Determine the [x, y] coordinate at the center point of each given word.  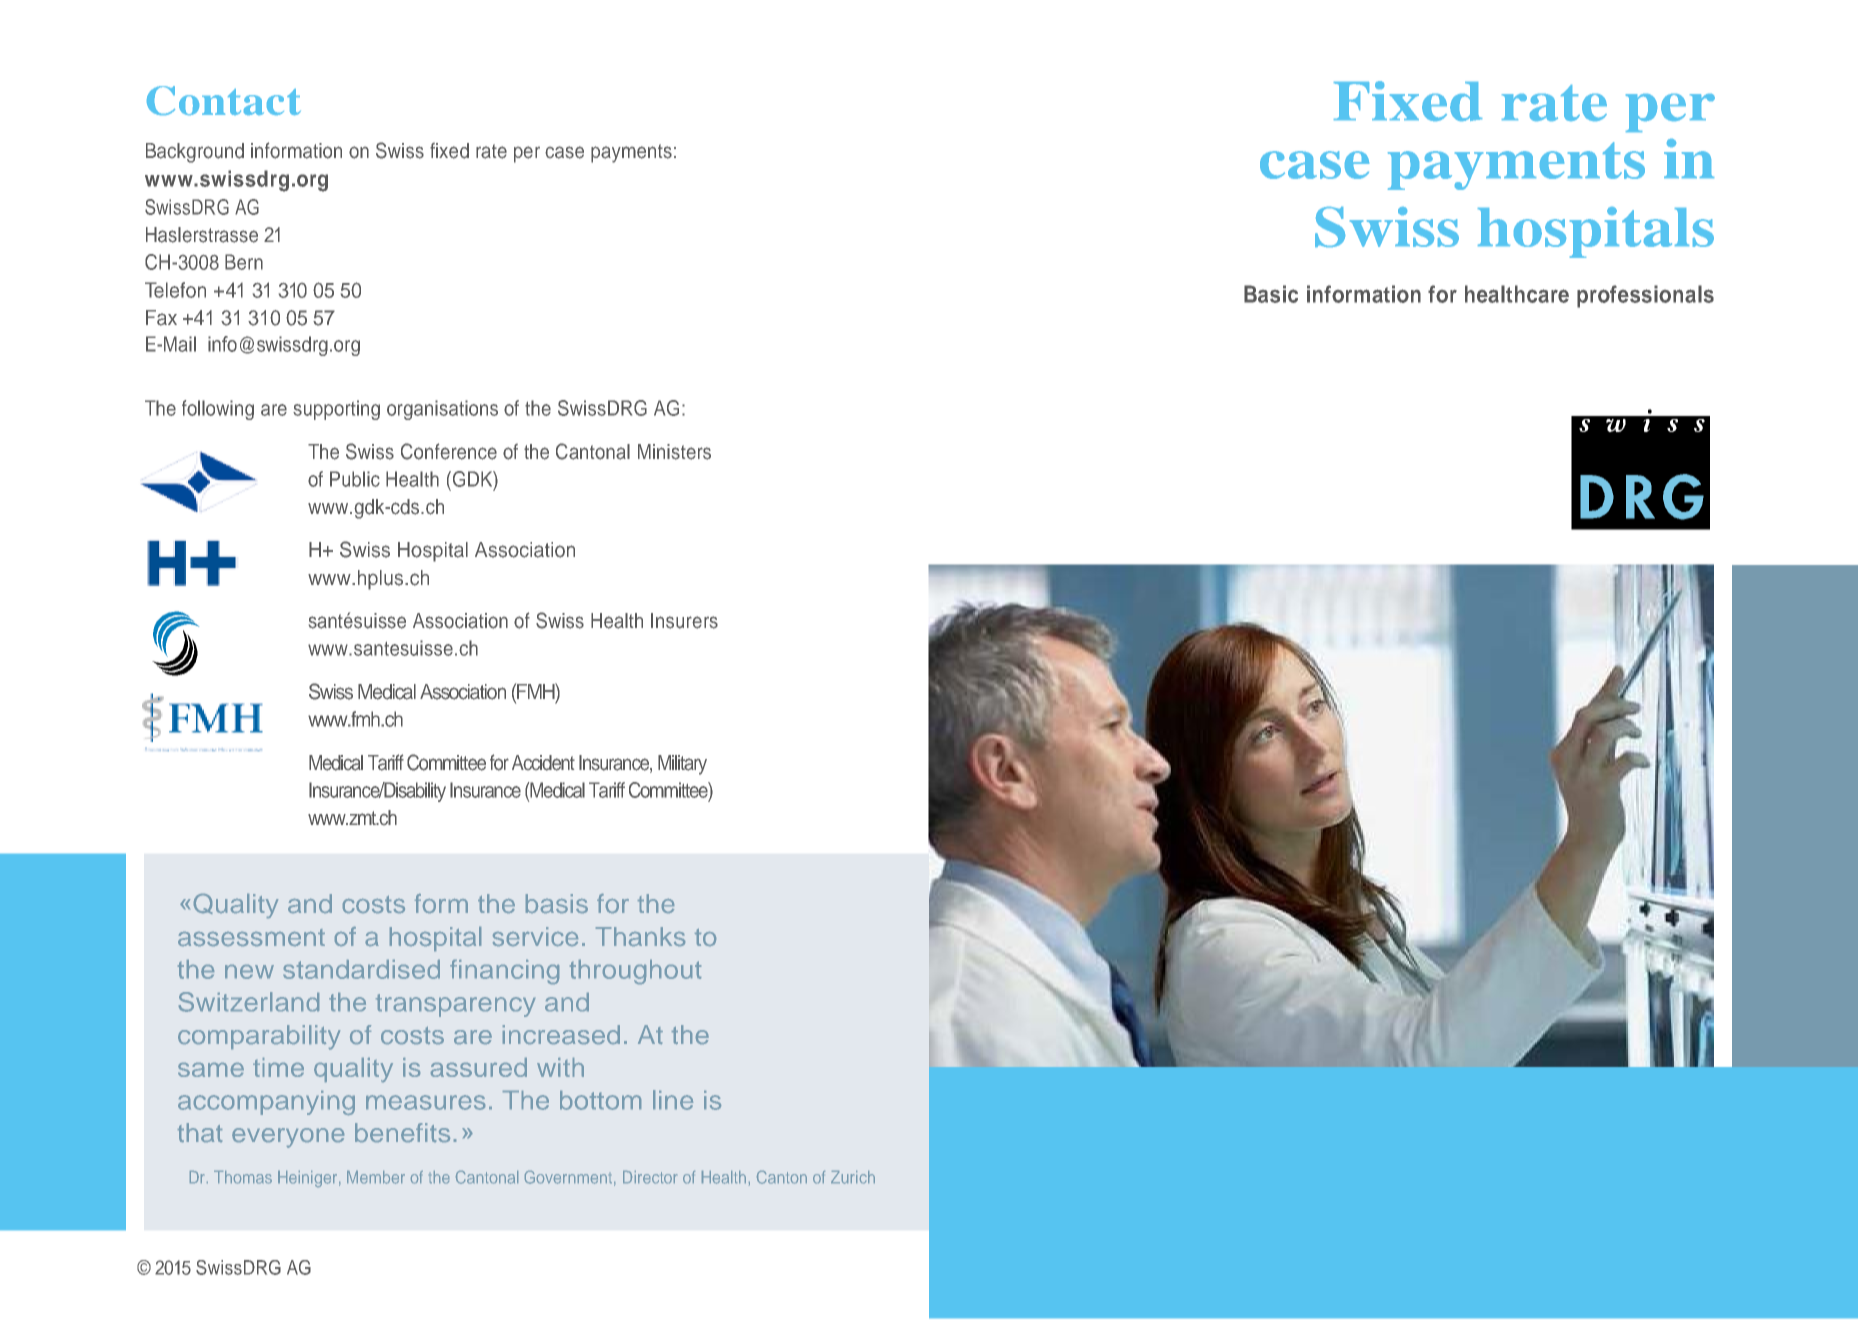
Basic [1271, 294]
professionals [1645, 296]
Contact [224, 100]
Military [682, 765]
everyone [288, 1138]
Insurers [684, 621]
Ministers [674, 452]
